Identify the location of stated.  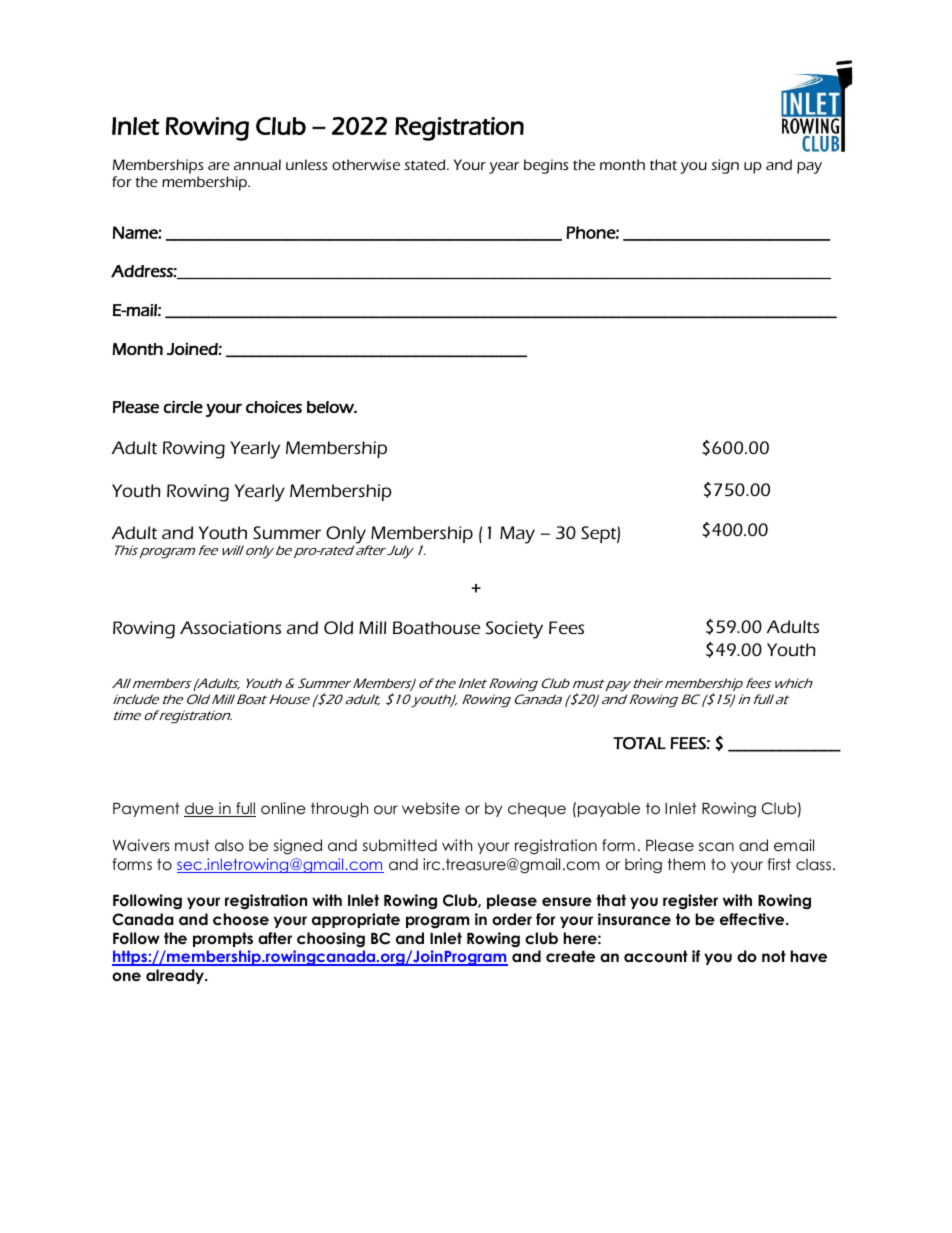
(426, 164).
